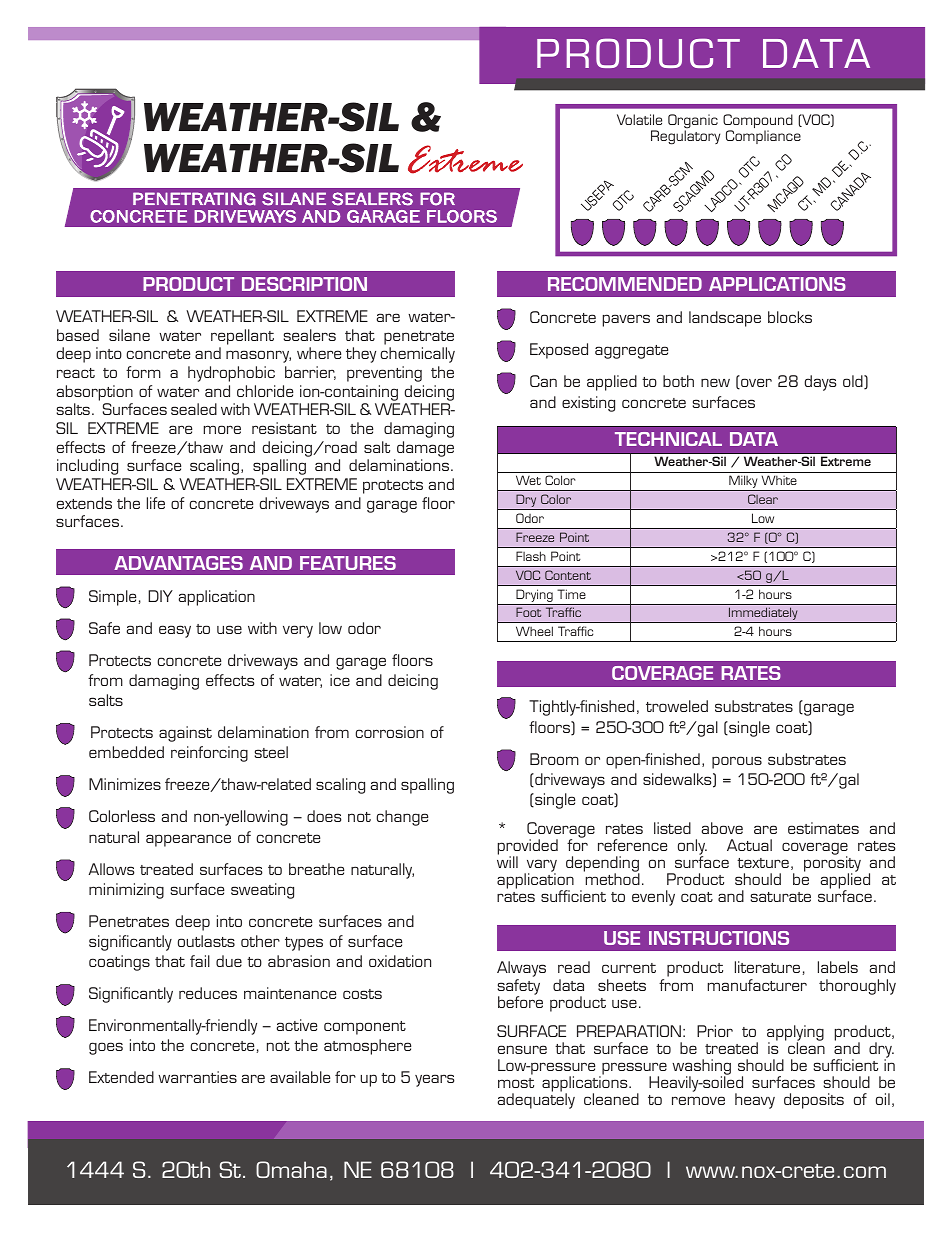 The height and width of the screenshot is (1233, 952). I want to click on Volatile, so click(639, 119).
